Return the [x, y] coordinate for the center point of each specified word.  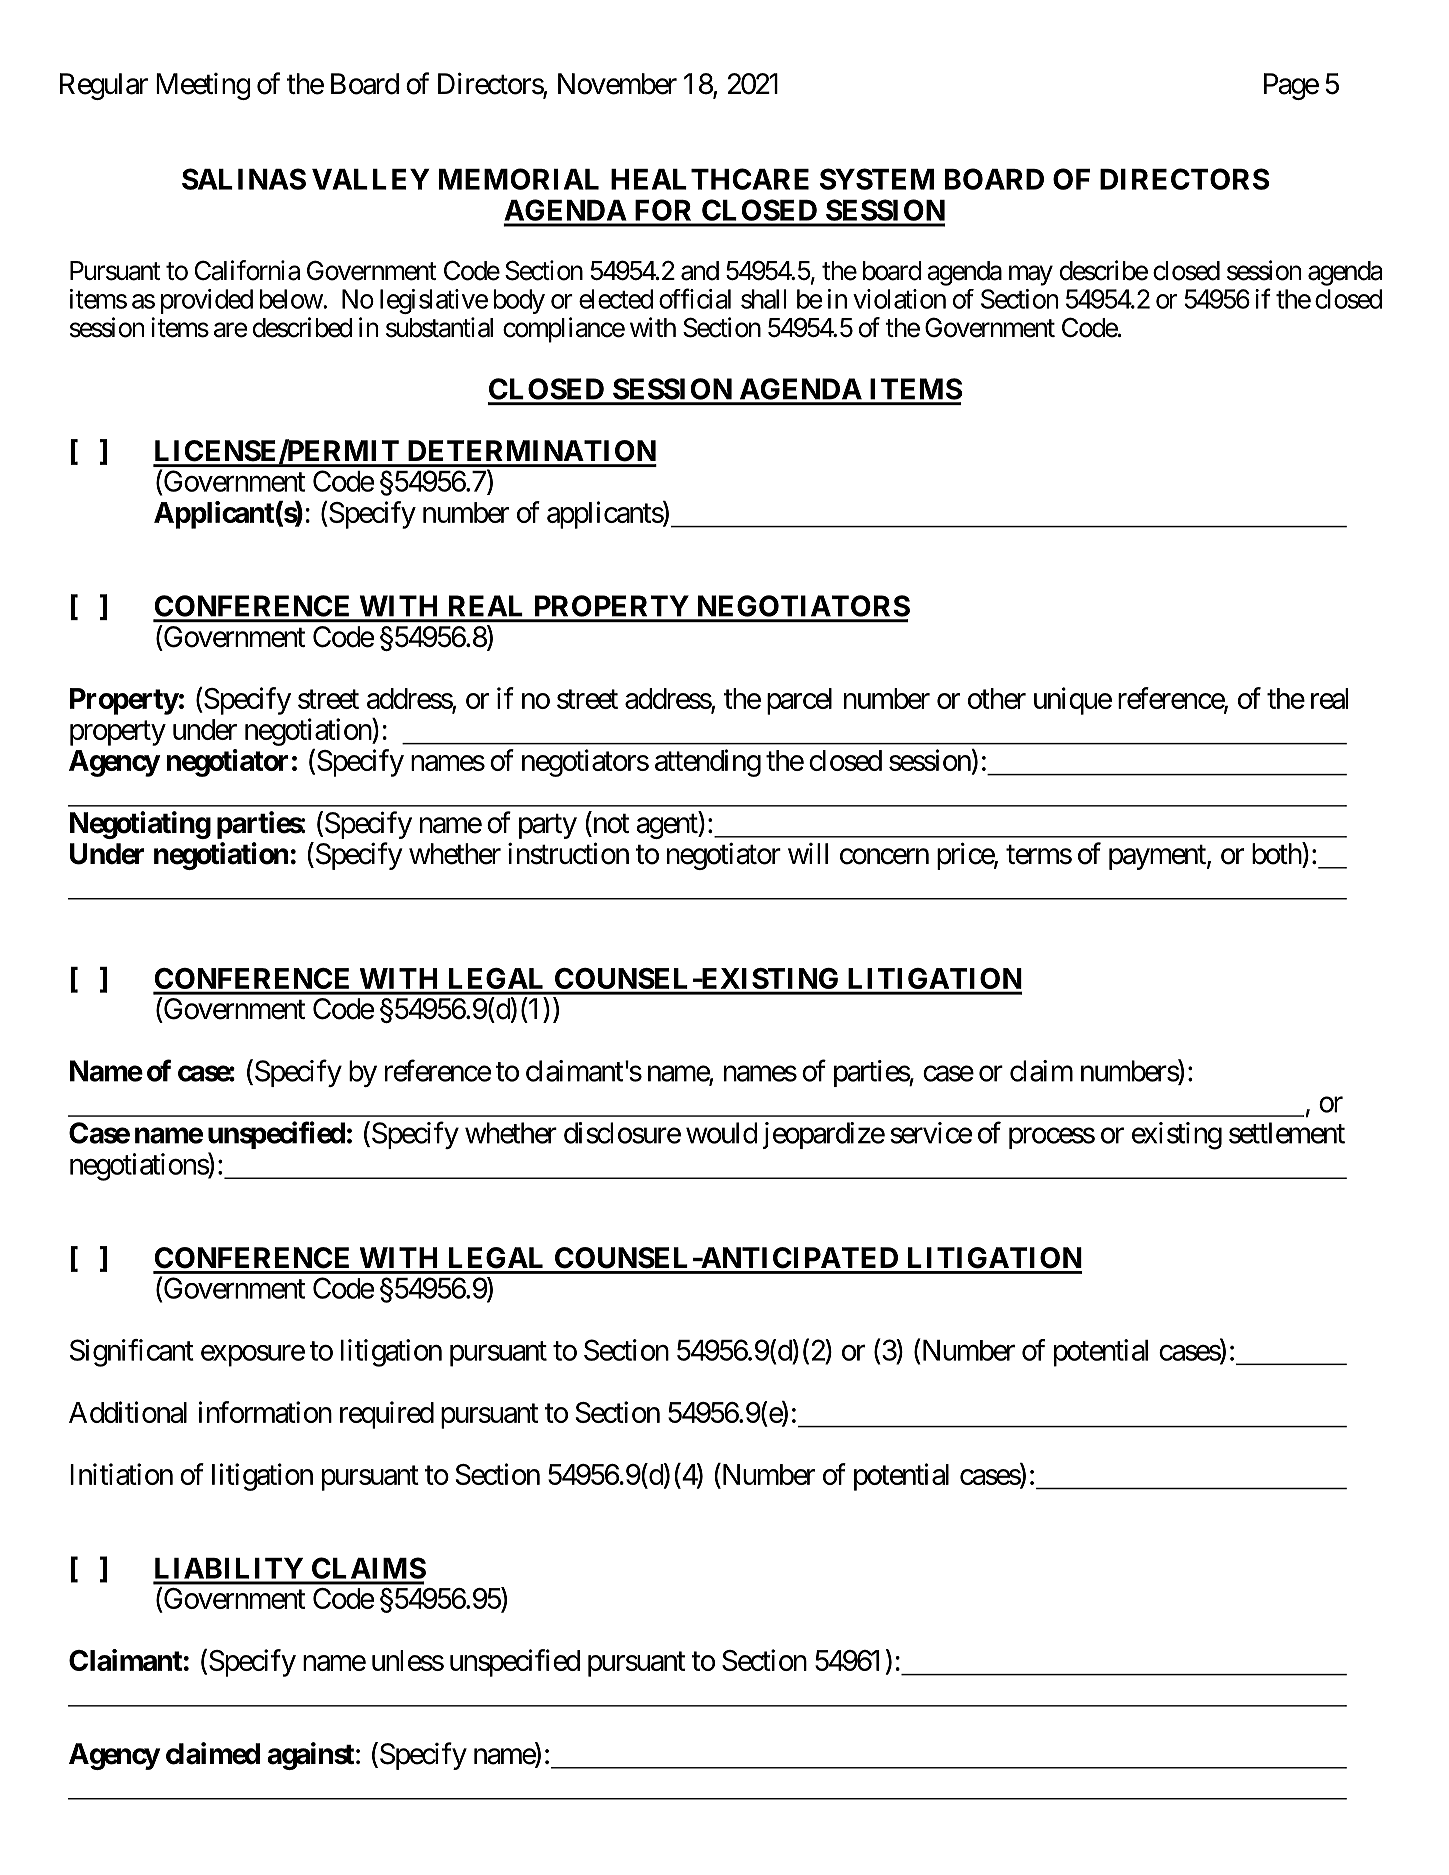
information [265, 1412]
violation [899, 299]
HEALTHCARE [710, 179]
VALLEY [371, 179]
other [997, 698]
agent [667, 826]
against [310, 1756]
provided [207, 301]
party [548, 826]
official [695, 298]
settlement [1287, 1133]
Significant [132, 1353]
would [722, 1133]
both [1277, 853]
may [1031, 276]
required [387, 1415]
